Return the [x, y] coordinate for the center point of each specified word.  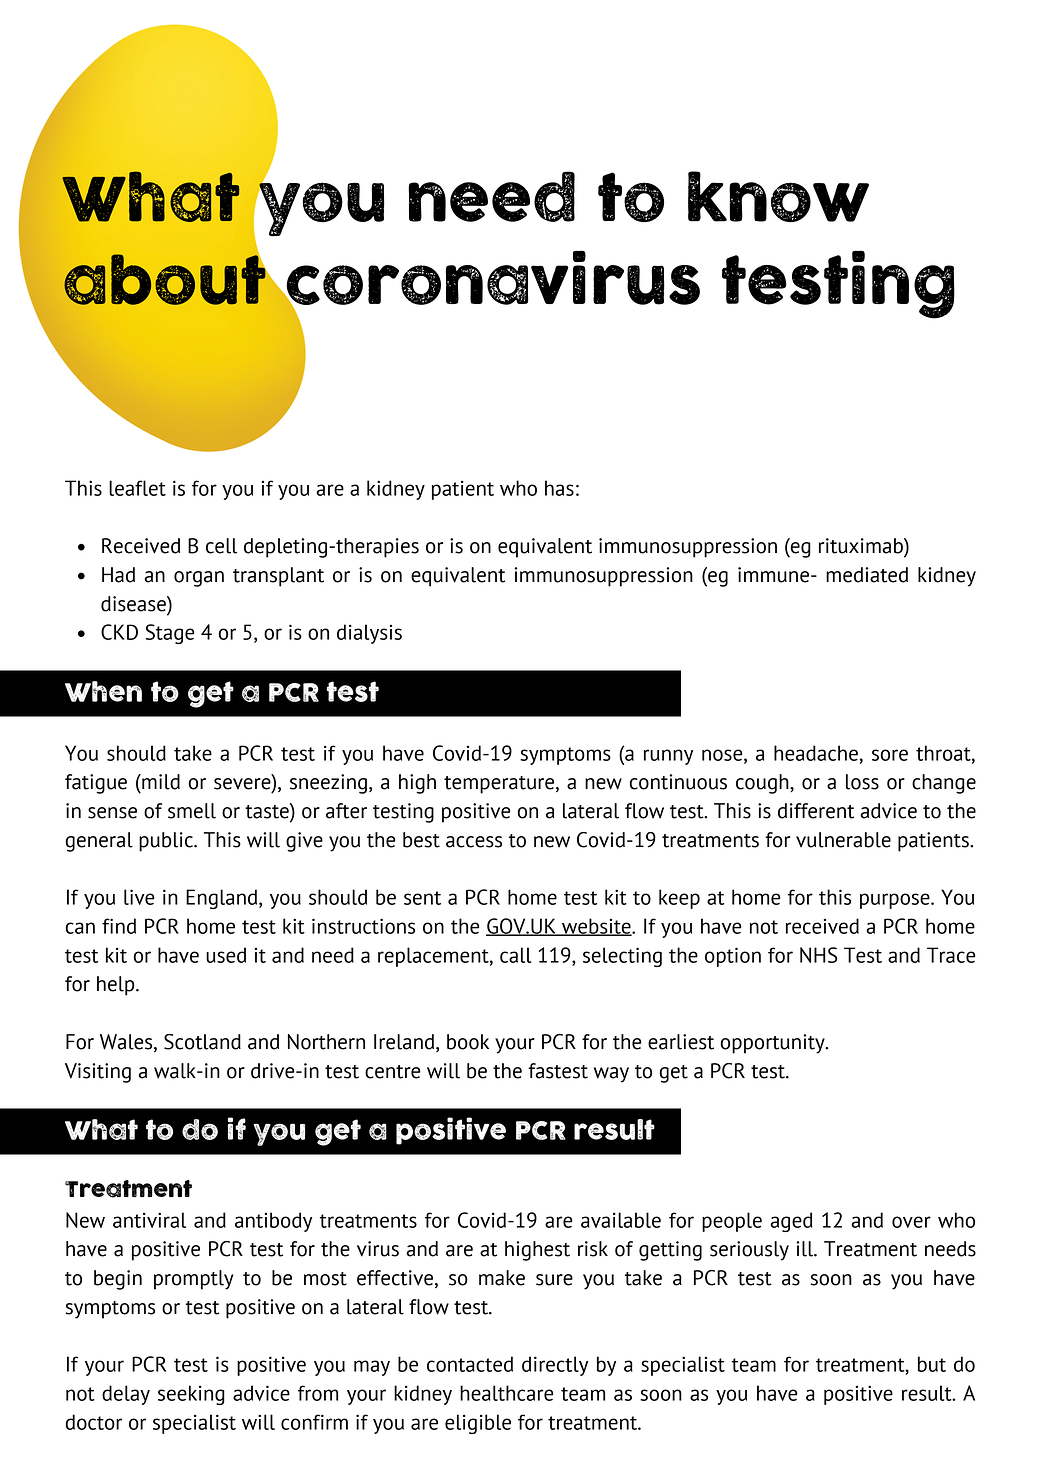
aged [791, 1222]
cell [221, 546]
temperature [500, 785]
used [226, 955]
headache [816, 753]
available [621, 1220]
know [778, 196]
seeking [191, 1395]
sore [890, 755]
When [103, 691]
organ [199, 579]
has [559, 488]
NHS [819, 955]
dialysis [369, 634]
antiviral [149, 1220]
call [515, 955]
